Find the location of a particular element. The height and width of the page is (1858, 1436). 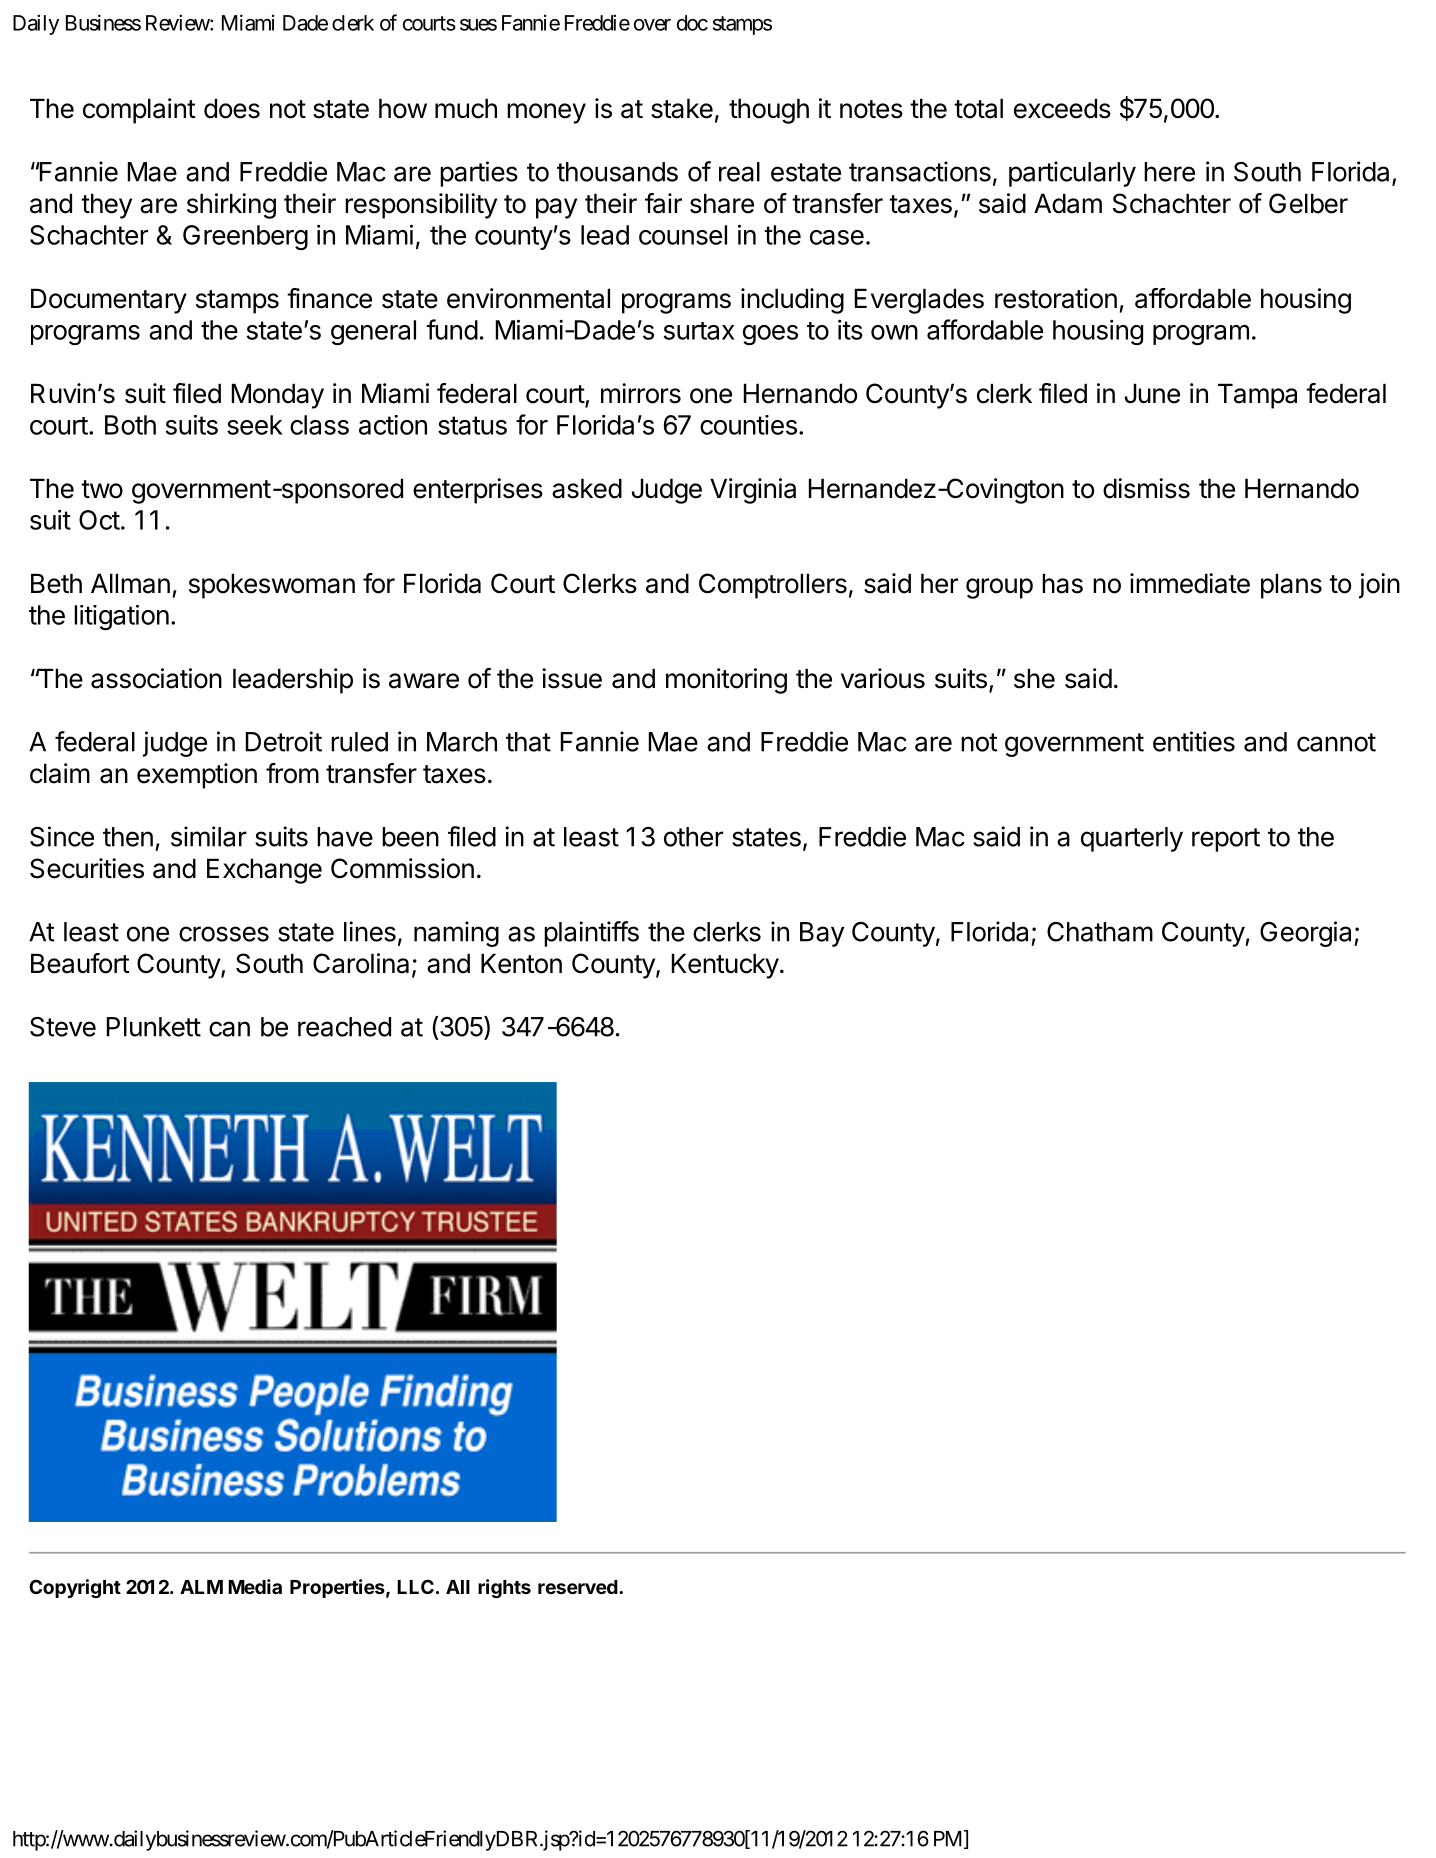

Copyright is located at coordinates (75, 1588).
